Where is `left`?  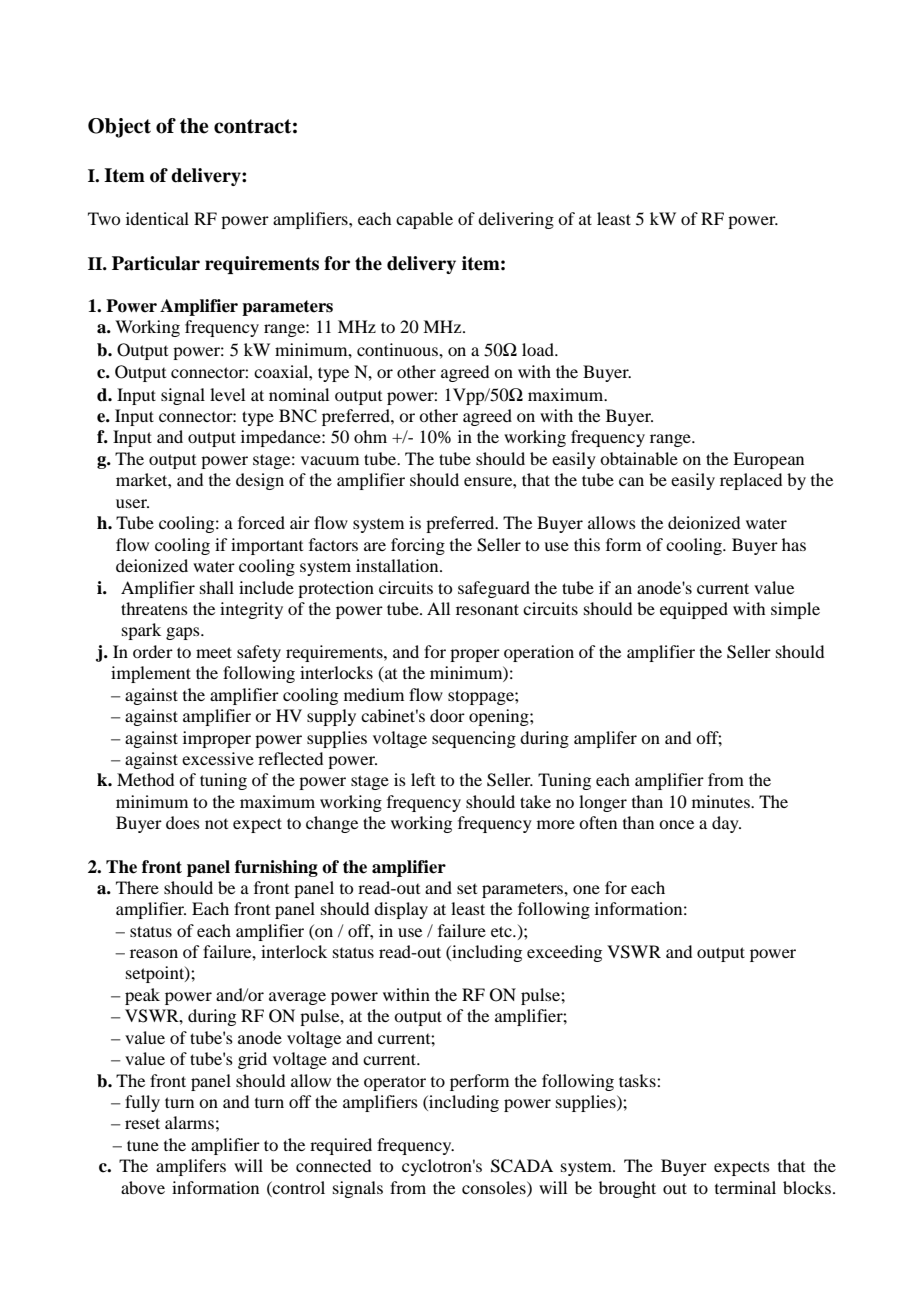
left is located at coordinates (423, 779).
